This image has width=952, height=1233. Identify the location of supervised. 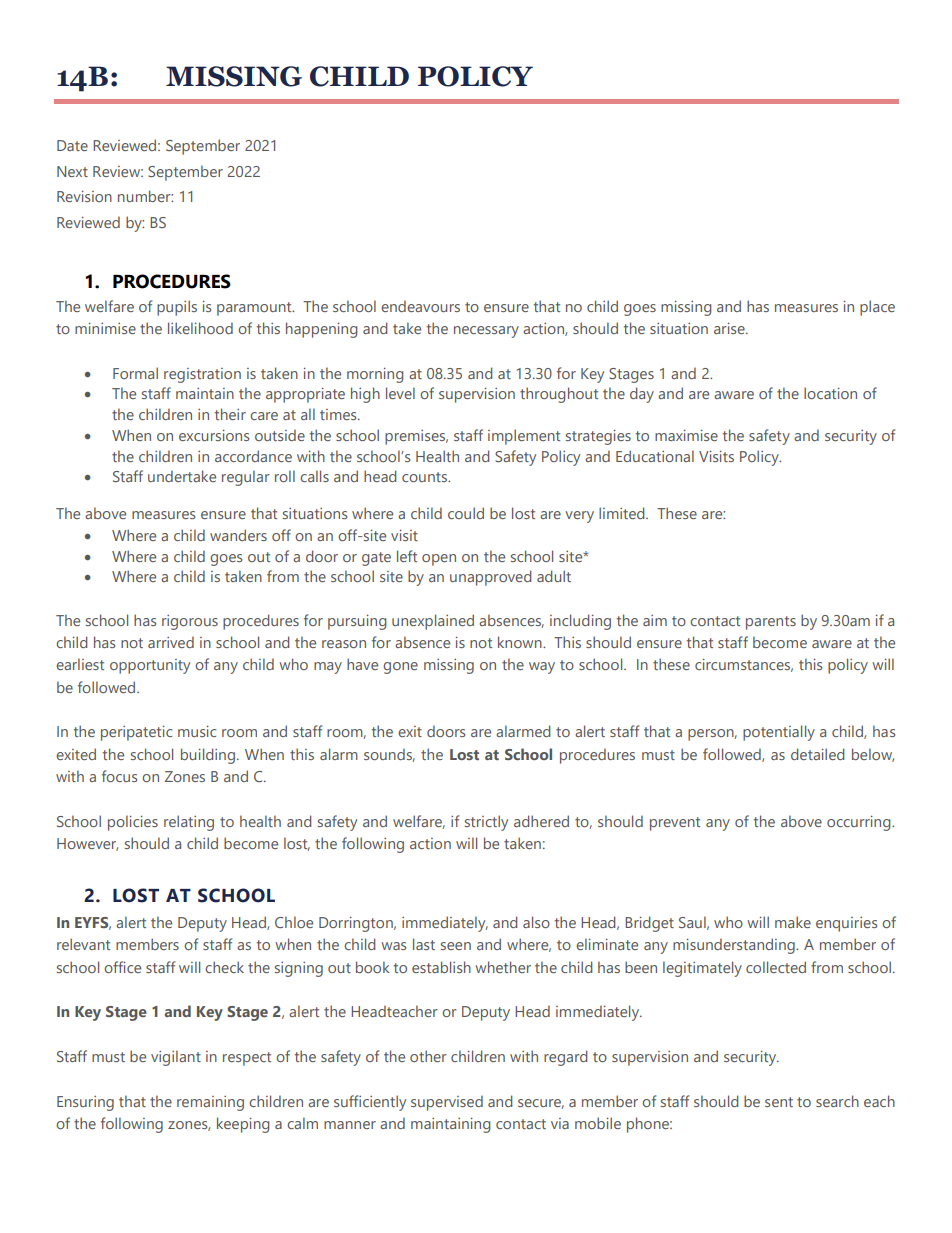
(447, 1103).
